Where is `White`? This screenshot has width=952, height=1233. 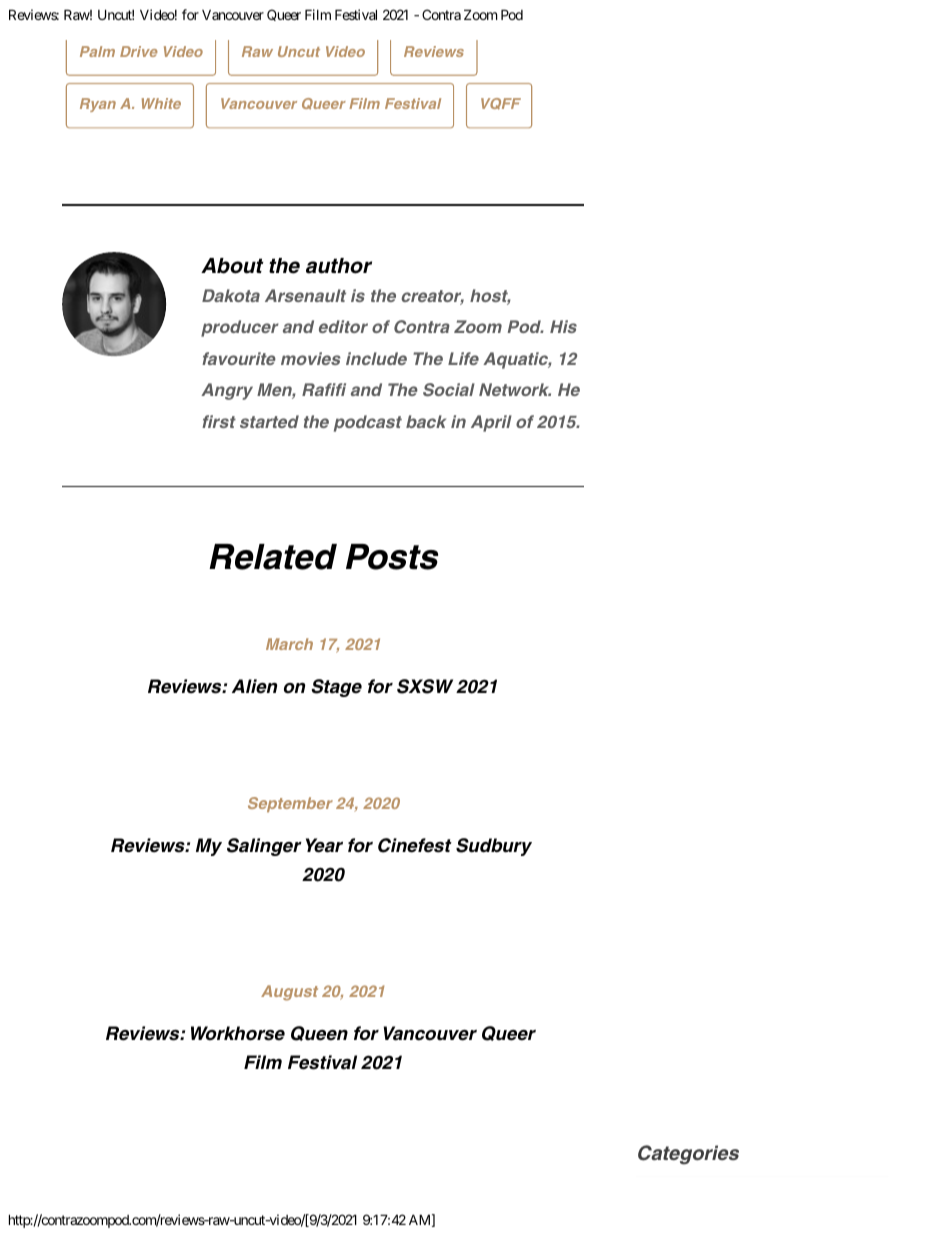
White is located at coordinates (161, 103).
